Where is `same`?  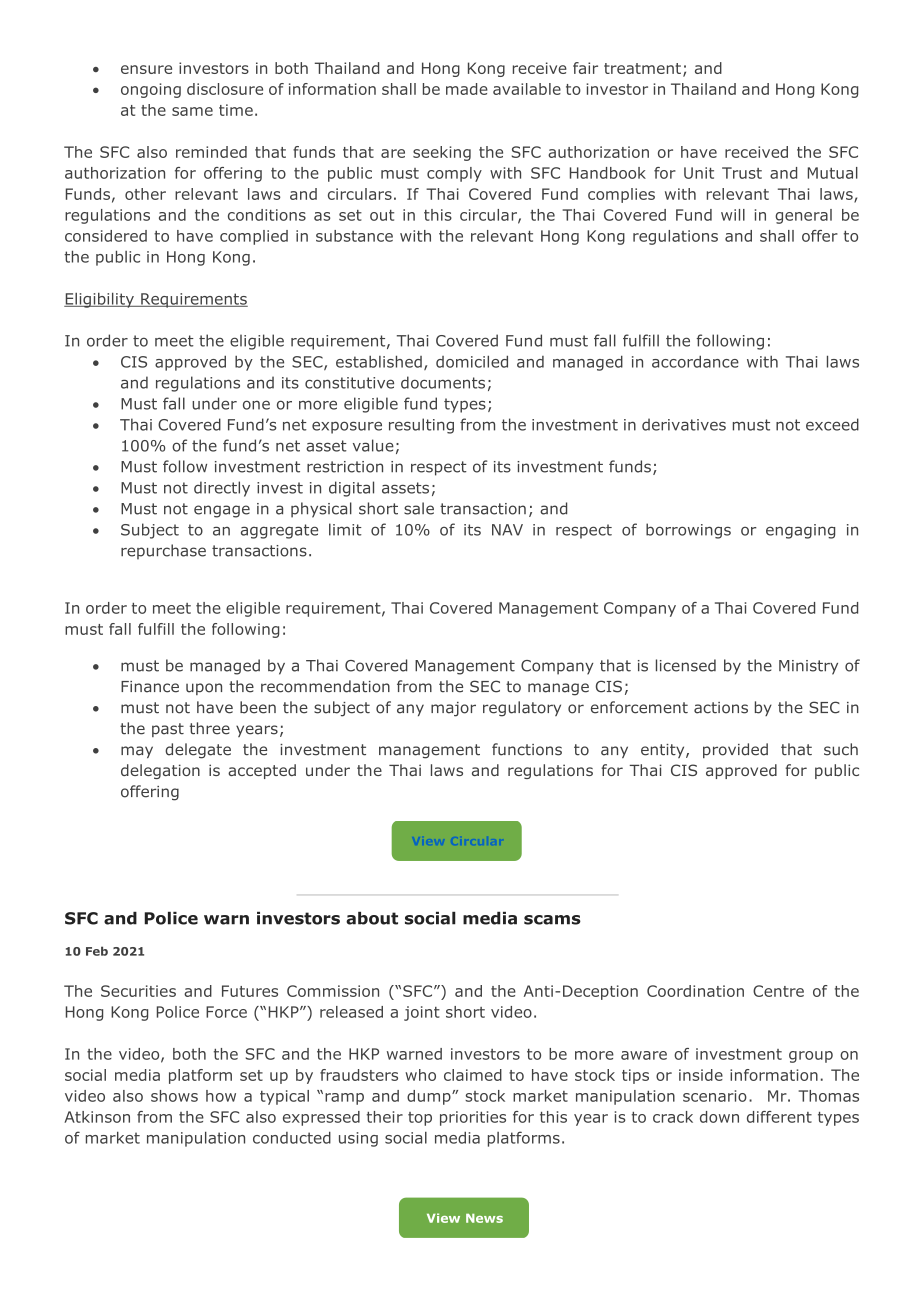
same is located at coordinates (192, 111).
